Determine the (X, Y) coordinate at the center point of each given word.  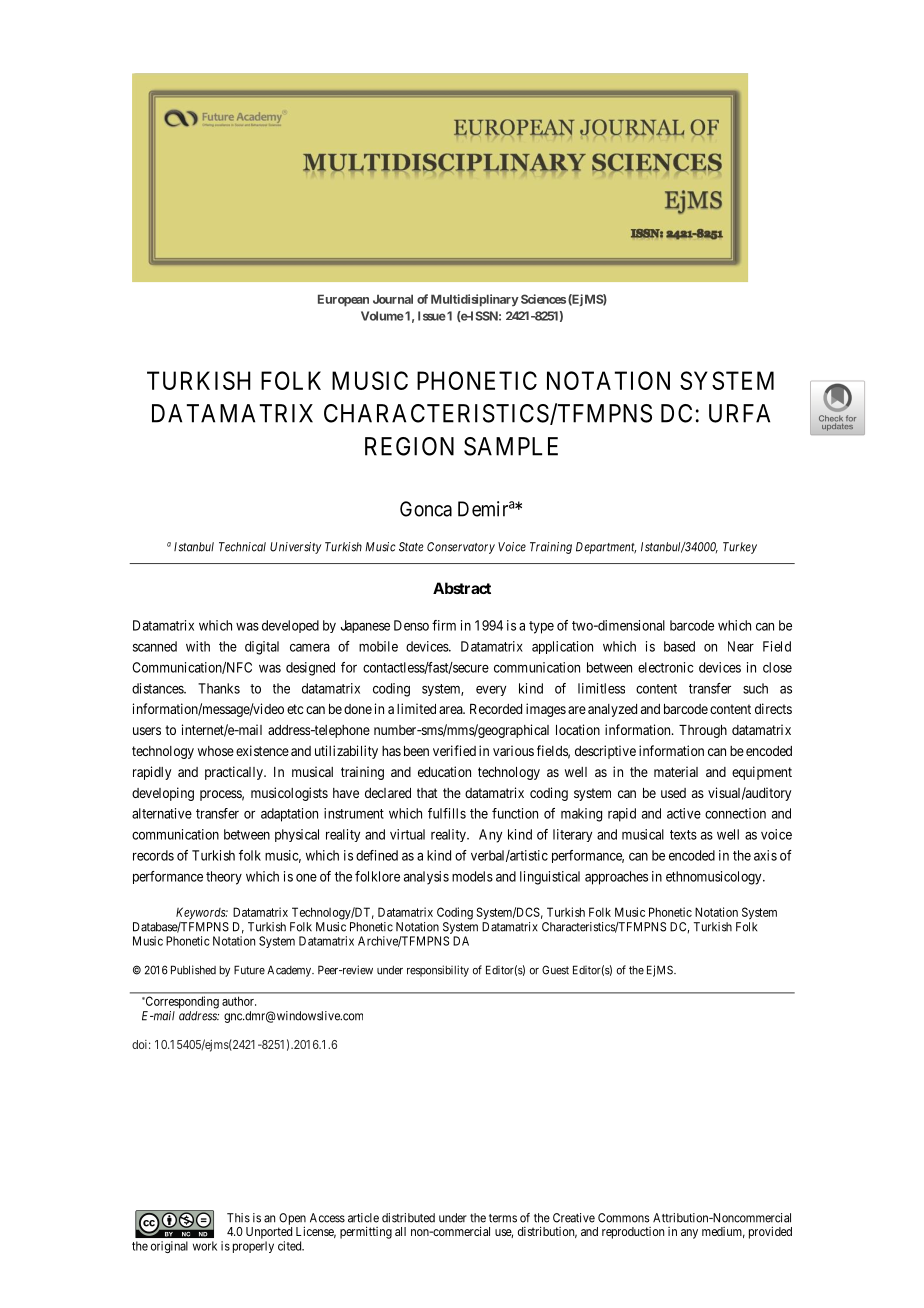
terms (503, 1218)
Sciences (543, 299)
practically (235, 773)
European (343, 300)
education (444, 771)
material (676, 771)
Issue (432, 316)
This (238, 1218)
